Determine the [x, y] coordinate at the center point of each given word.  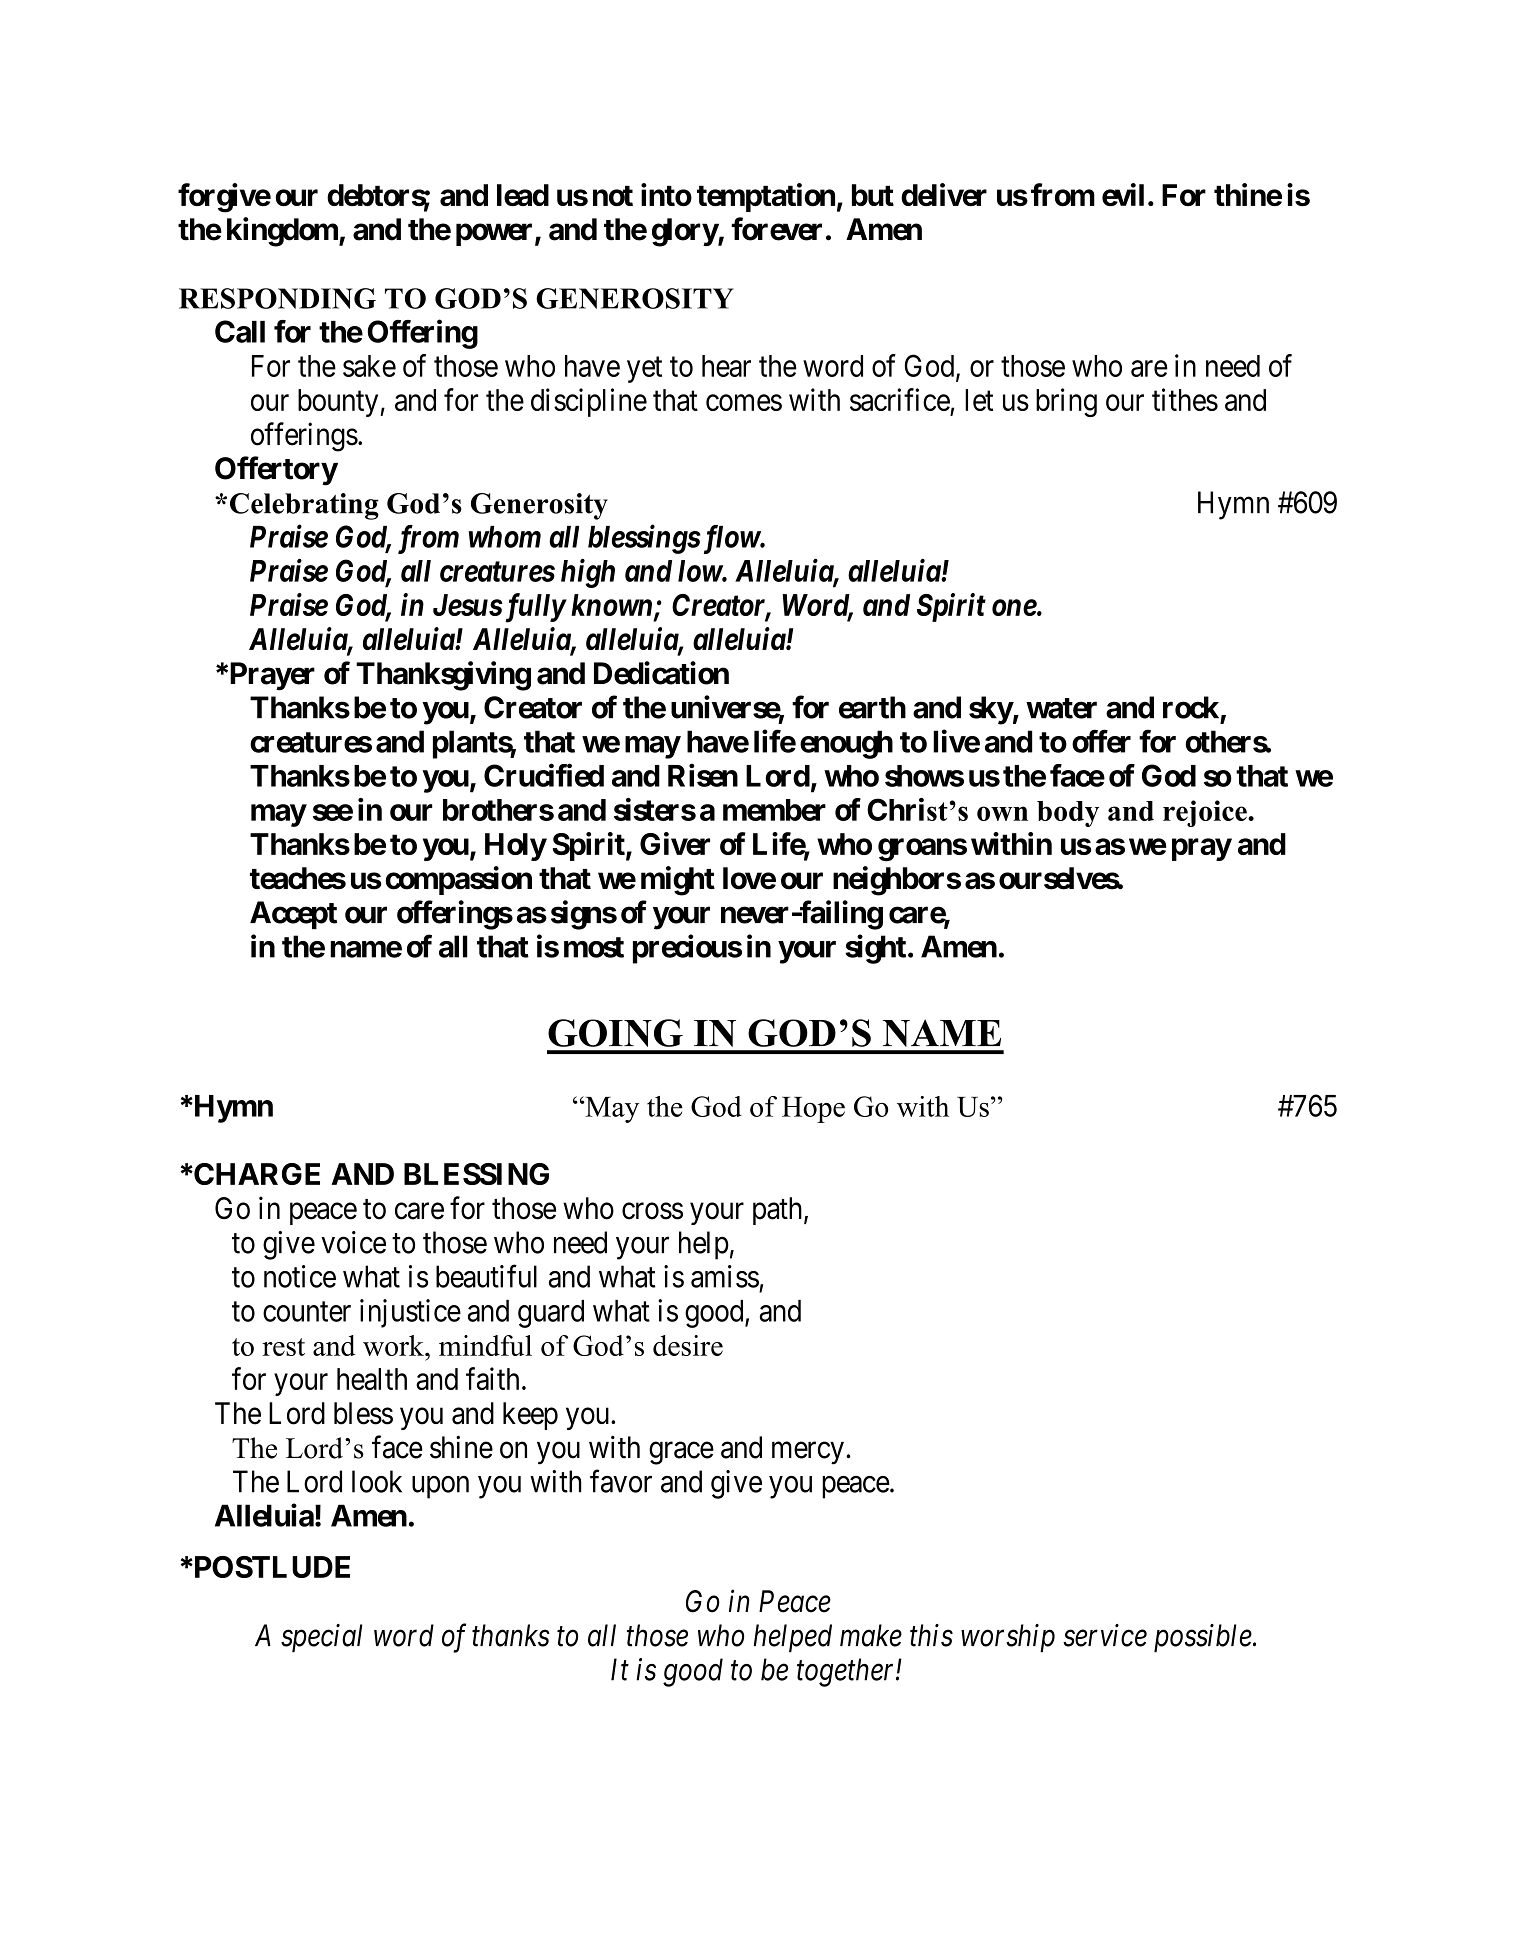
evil [1123, 194]
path [779, 1211]
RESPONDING [277, 298]
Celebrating [304, 506]
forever [776, 229]
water [1061, 708]
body [1068, 814]
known [613, 606]
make [871, 1635]
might [678, 881]
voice [353, 1242]
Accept [293, 915]
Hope [813, 1110]
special [321, 1638]
